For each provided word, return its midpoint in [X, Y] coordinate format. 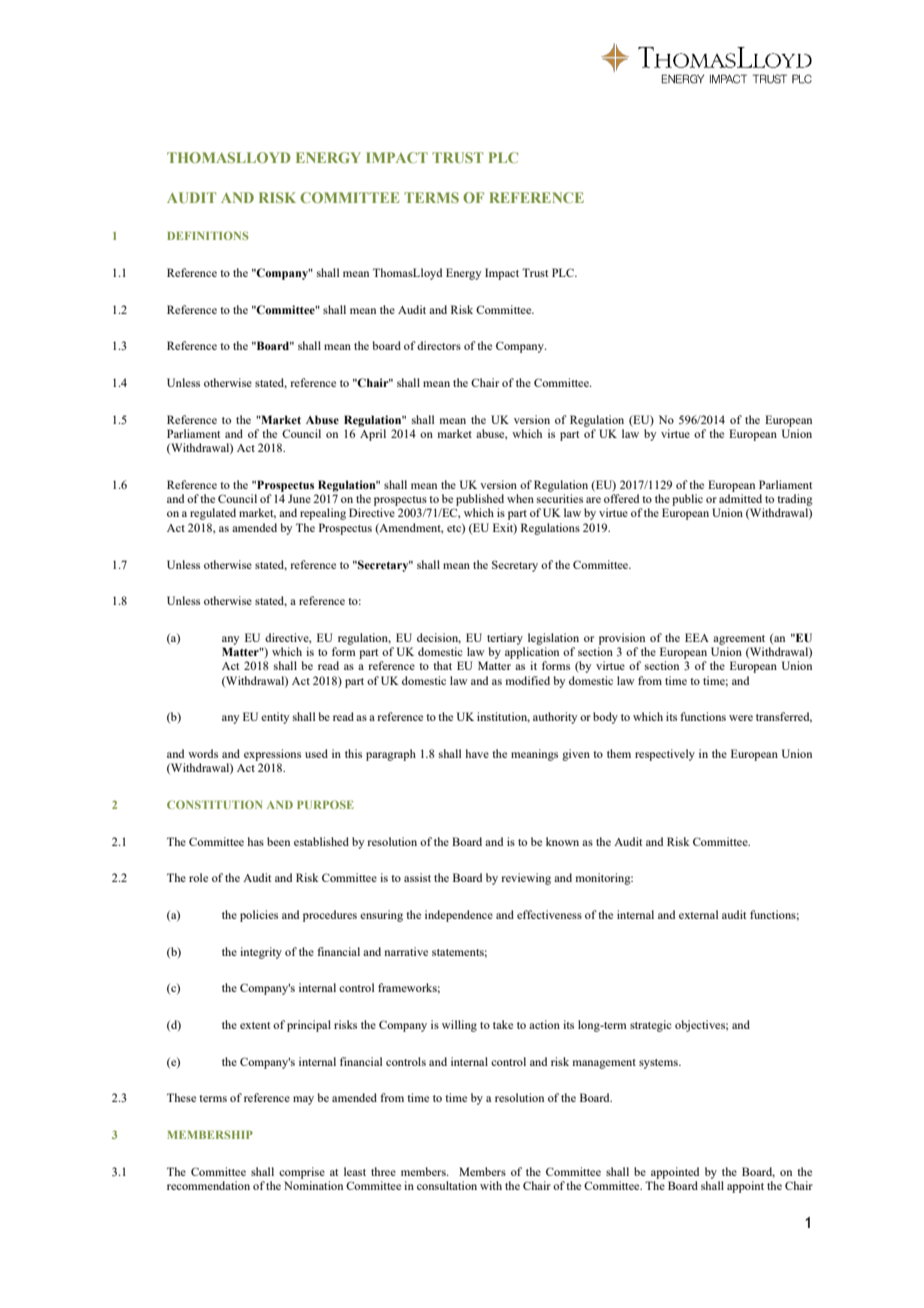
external [698, 914]
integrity [261, 953]
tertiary [505, 639]
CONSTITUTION [214, 804]
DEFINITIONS [208, 235]
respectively [665, 755]
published [480, 500]
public [687, 500]
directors [439, 345]
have [477, 753]
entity [275, 718]
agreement [739, 640]
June [299, 498]
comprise [302, 1173]
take [503, 1024]
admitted [740, 498]
